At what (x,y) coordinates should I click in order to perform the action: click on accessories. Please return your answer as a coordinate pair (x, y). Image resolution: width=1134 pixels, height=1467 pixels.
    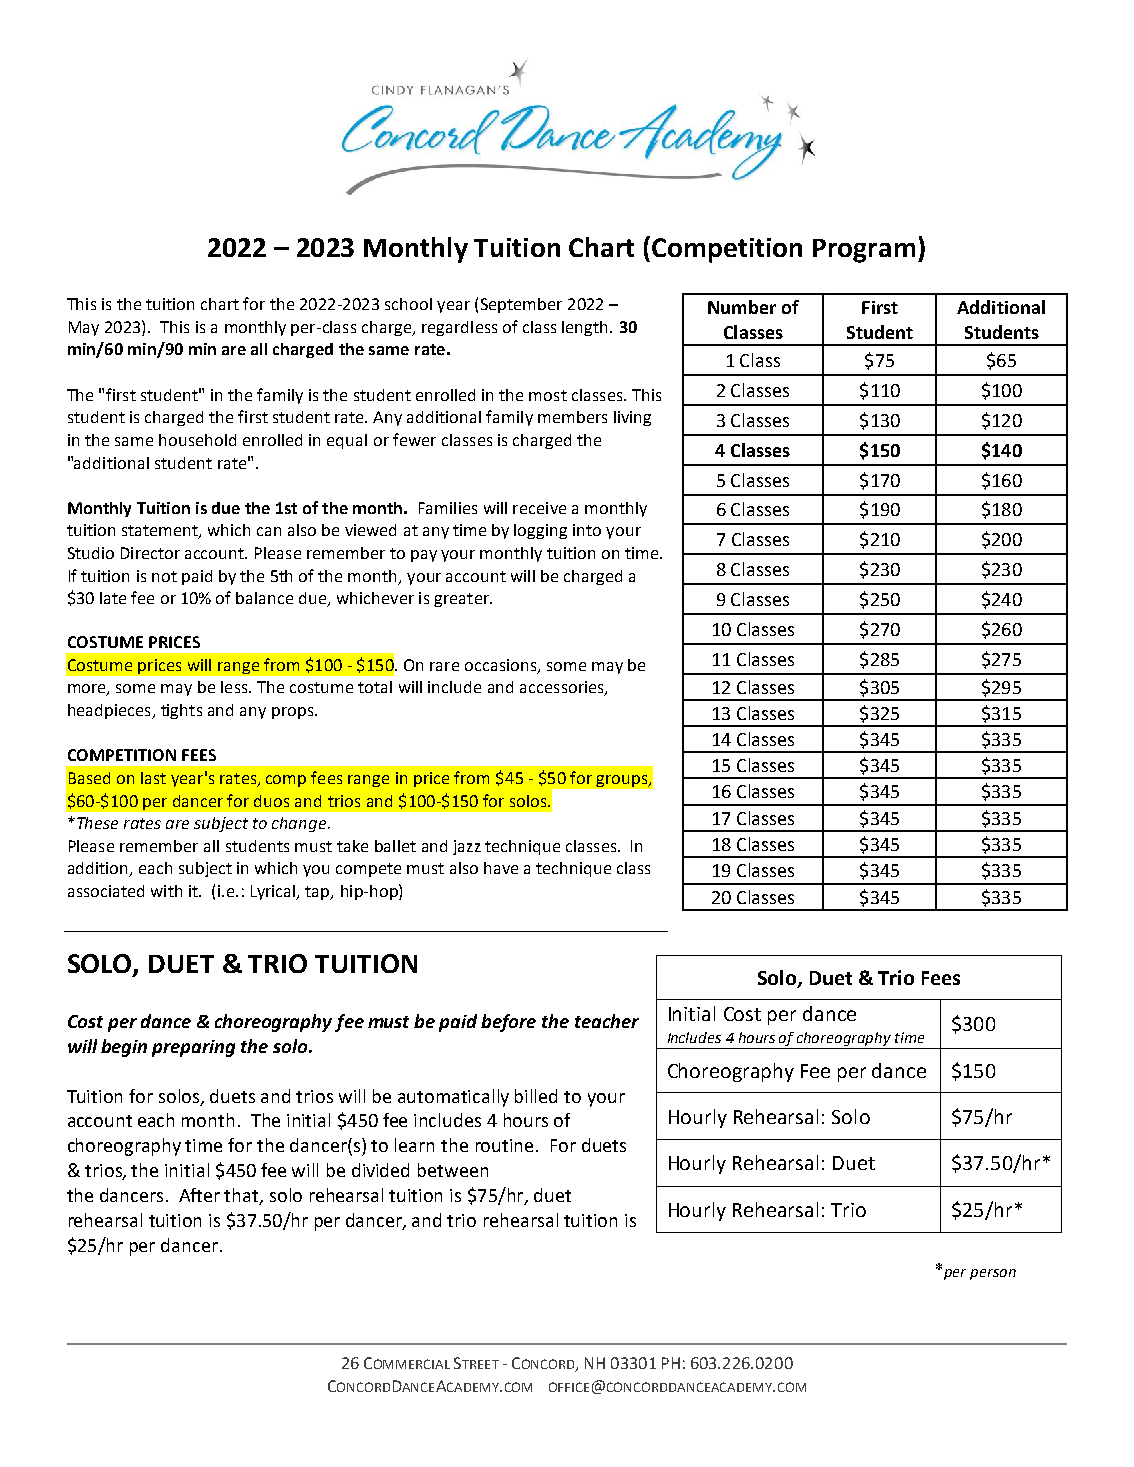
    Looking at the image, I should click on (563, 688).
